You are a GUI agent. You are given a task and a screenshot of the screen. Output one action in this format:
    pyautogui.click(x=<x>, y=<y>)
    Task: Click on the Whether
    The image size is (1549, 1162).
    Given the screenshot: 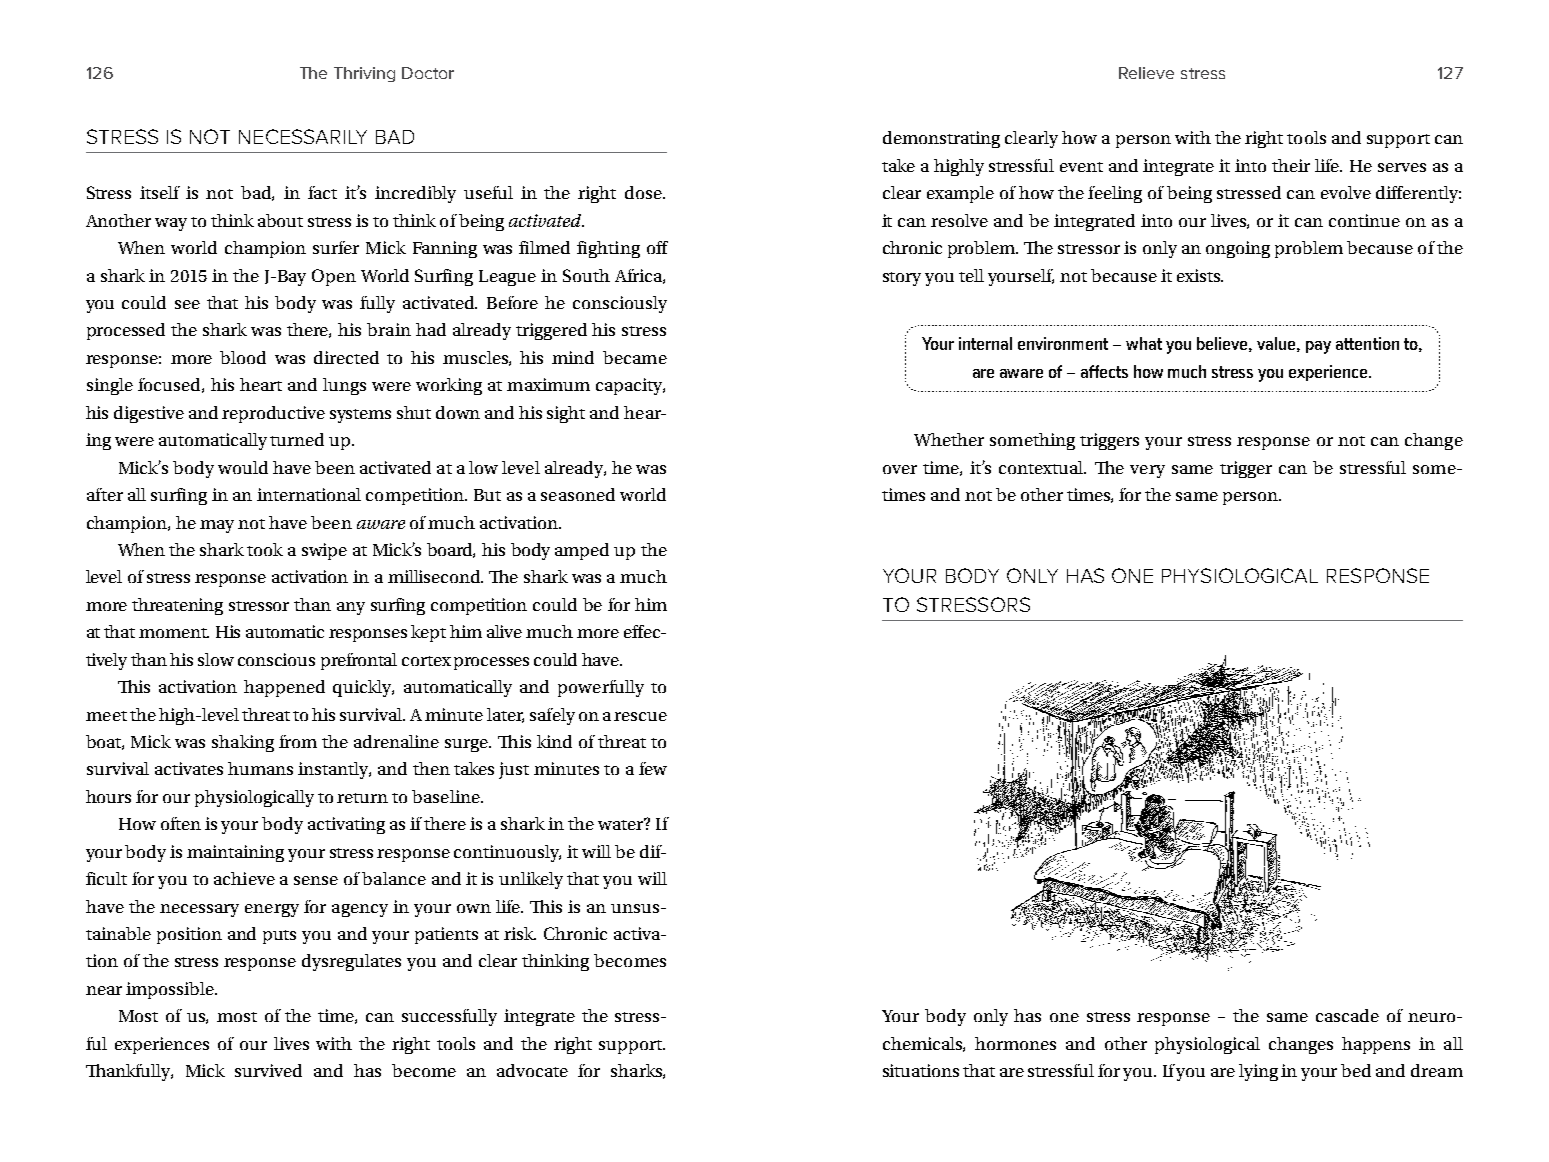 What is the action you would take?
    pyautogui.click(x=949, y=439)
